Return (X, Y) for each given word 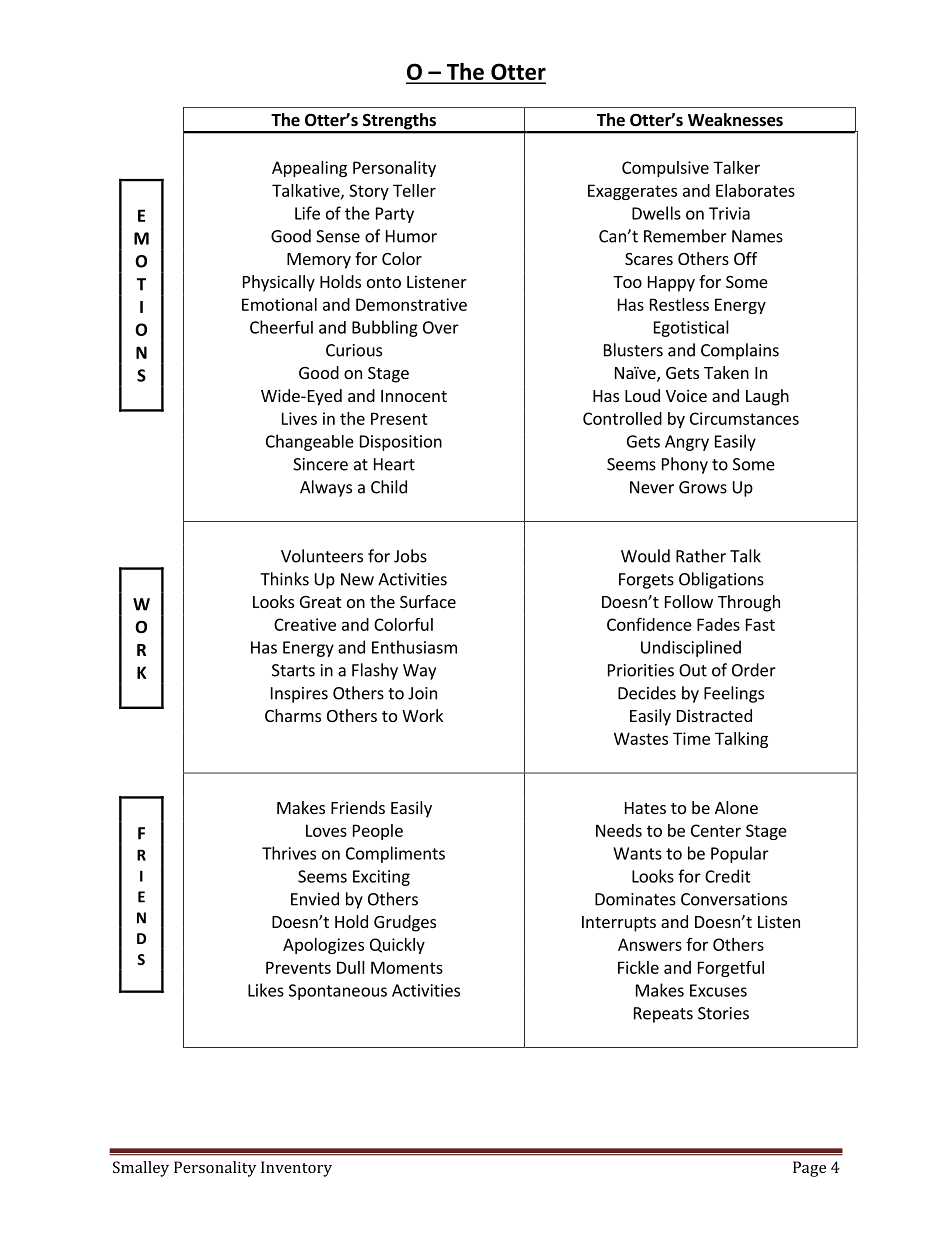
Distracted (714, 715)
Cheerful (281, 327)
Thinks (284, 579)
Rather (701, 556)
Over (441, 327)
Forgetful (731, 969)
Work (422, 715)
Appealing (309, 169)
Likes (266, 990)
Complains (740, 351)
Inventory (296, 1169)
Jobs (410, 556)
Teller (414, 190)
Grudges (405, 923)
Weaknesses (735, 120)
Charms (293, 715)
